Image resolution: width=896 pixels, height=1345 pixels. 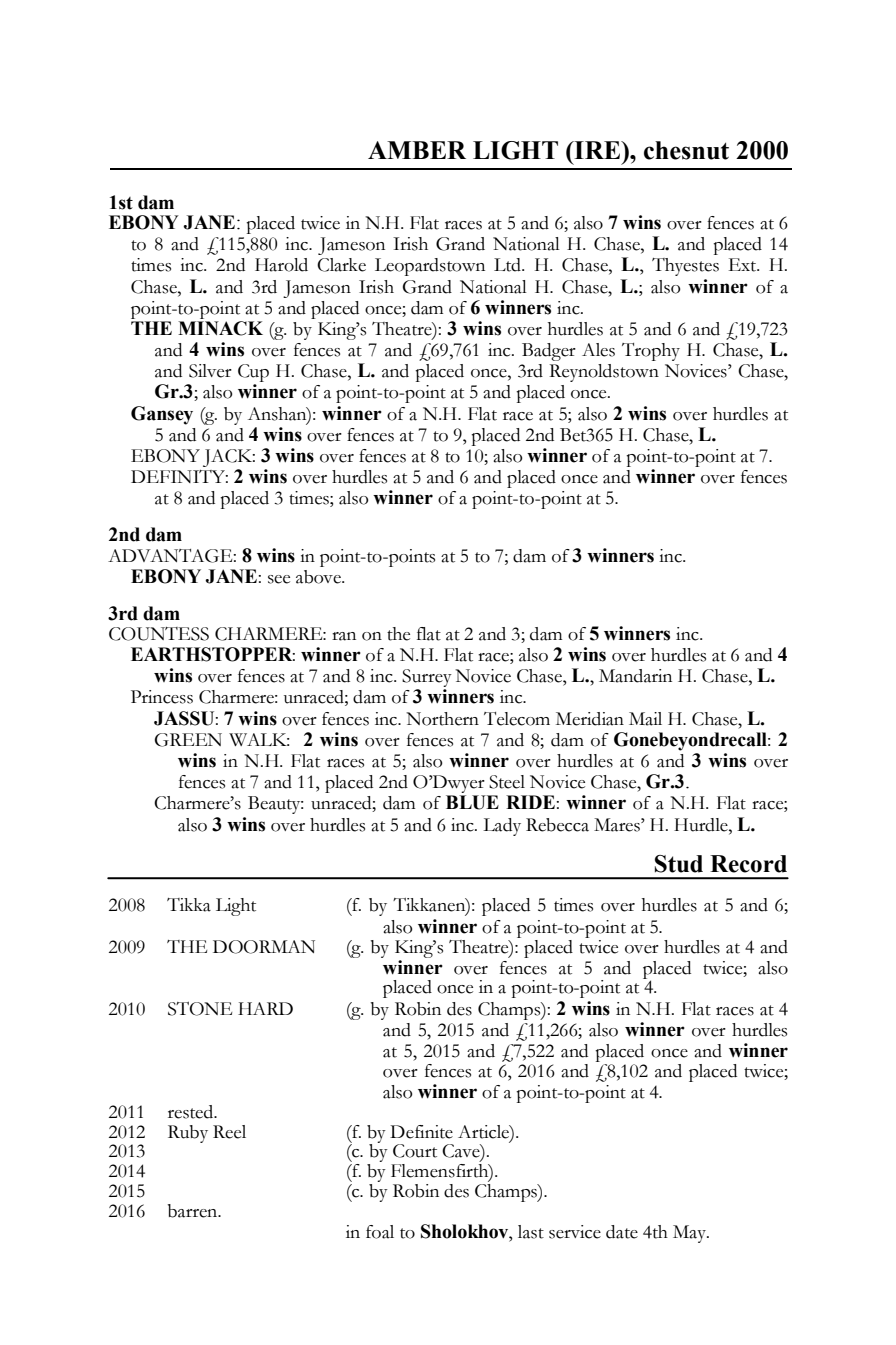 What do you see at coordinates (264, 947) in the screenshot?
I see `DOORMAN` at bounding box center [264, 947].
